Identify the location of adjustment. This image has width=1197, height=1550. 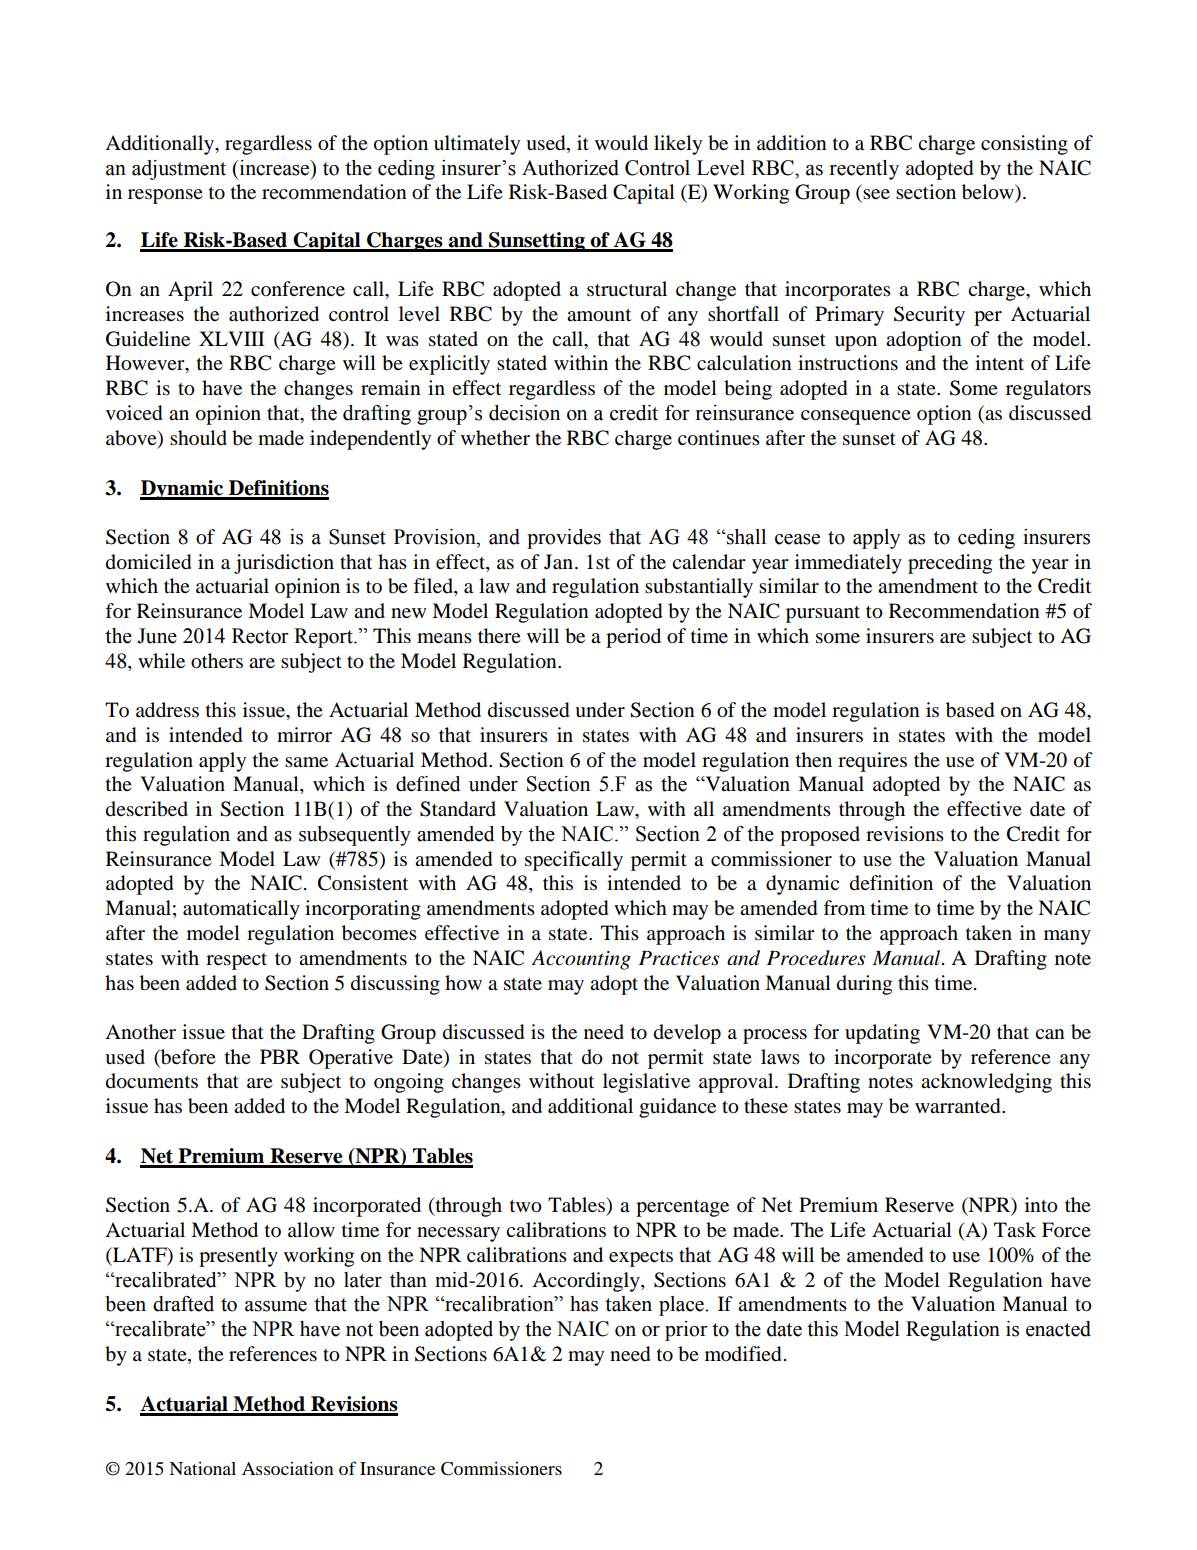
(179, 170).
